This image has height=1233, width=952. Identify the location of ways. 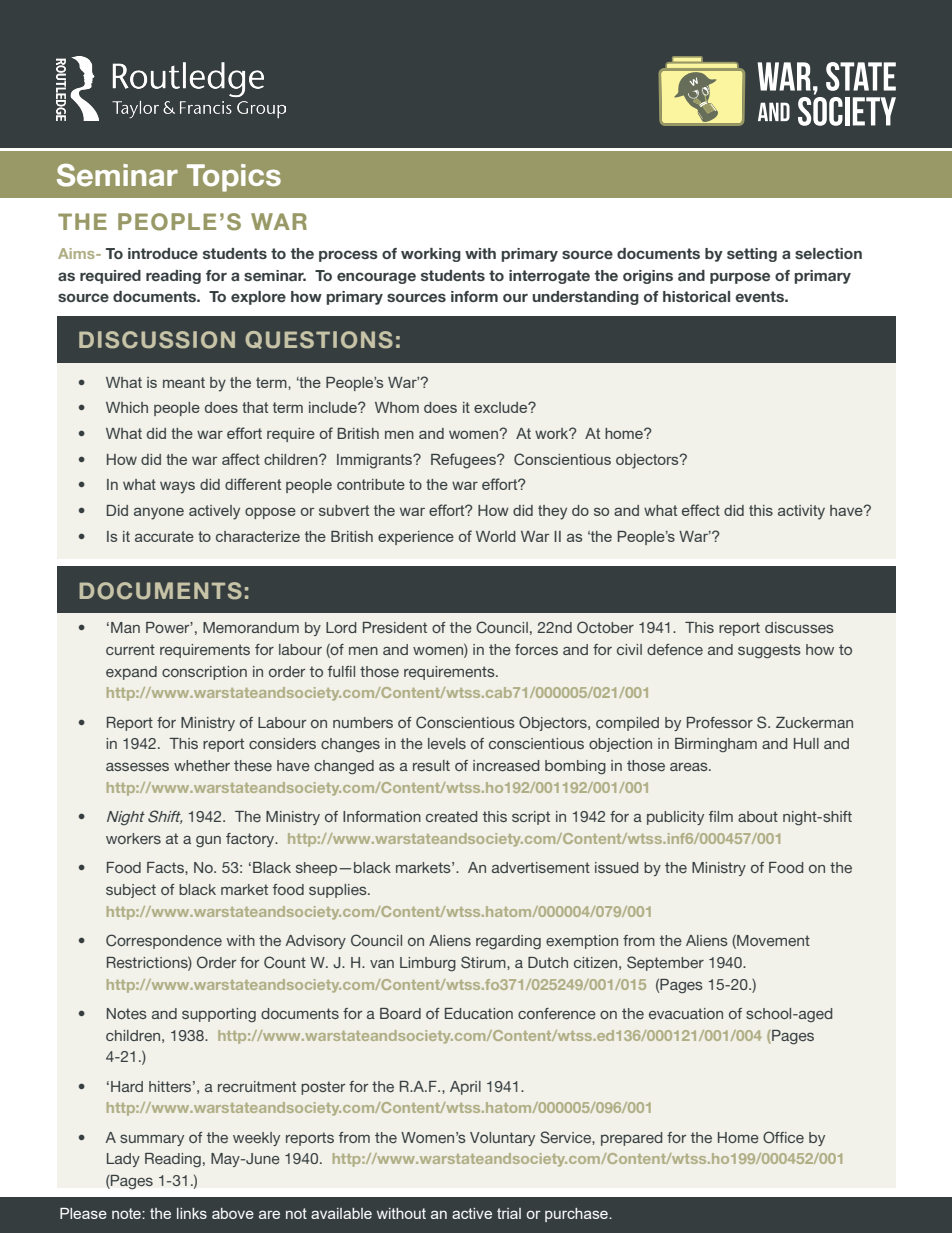
(177, 487).
